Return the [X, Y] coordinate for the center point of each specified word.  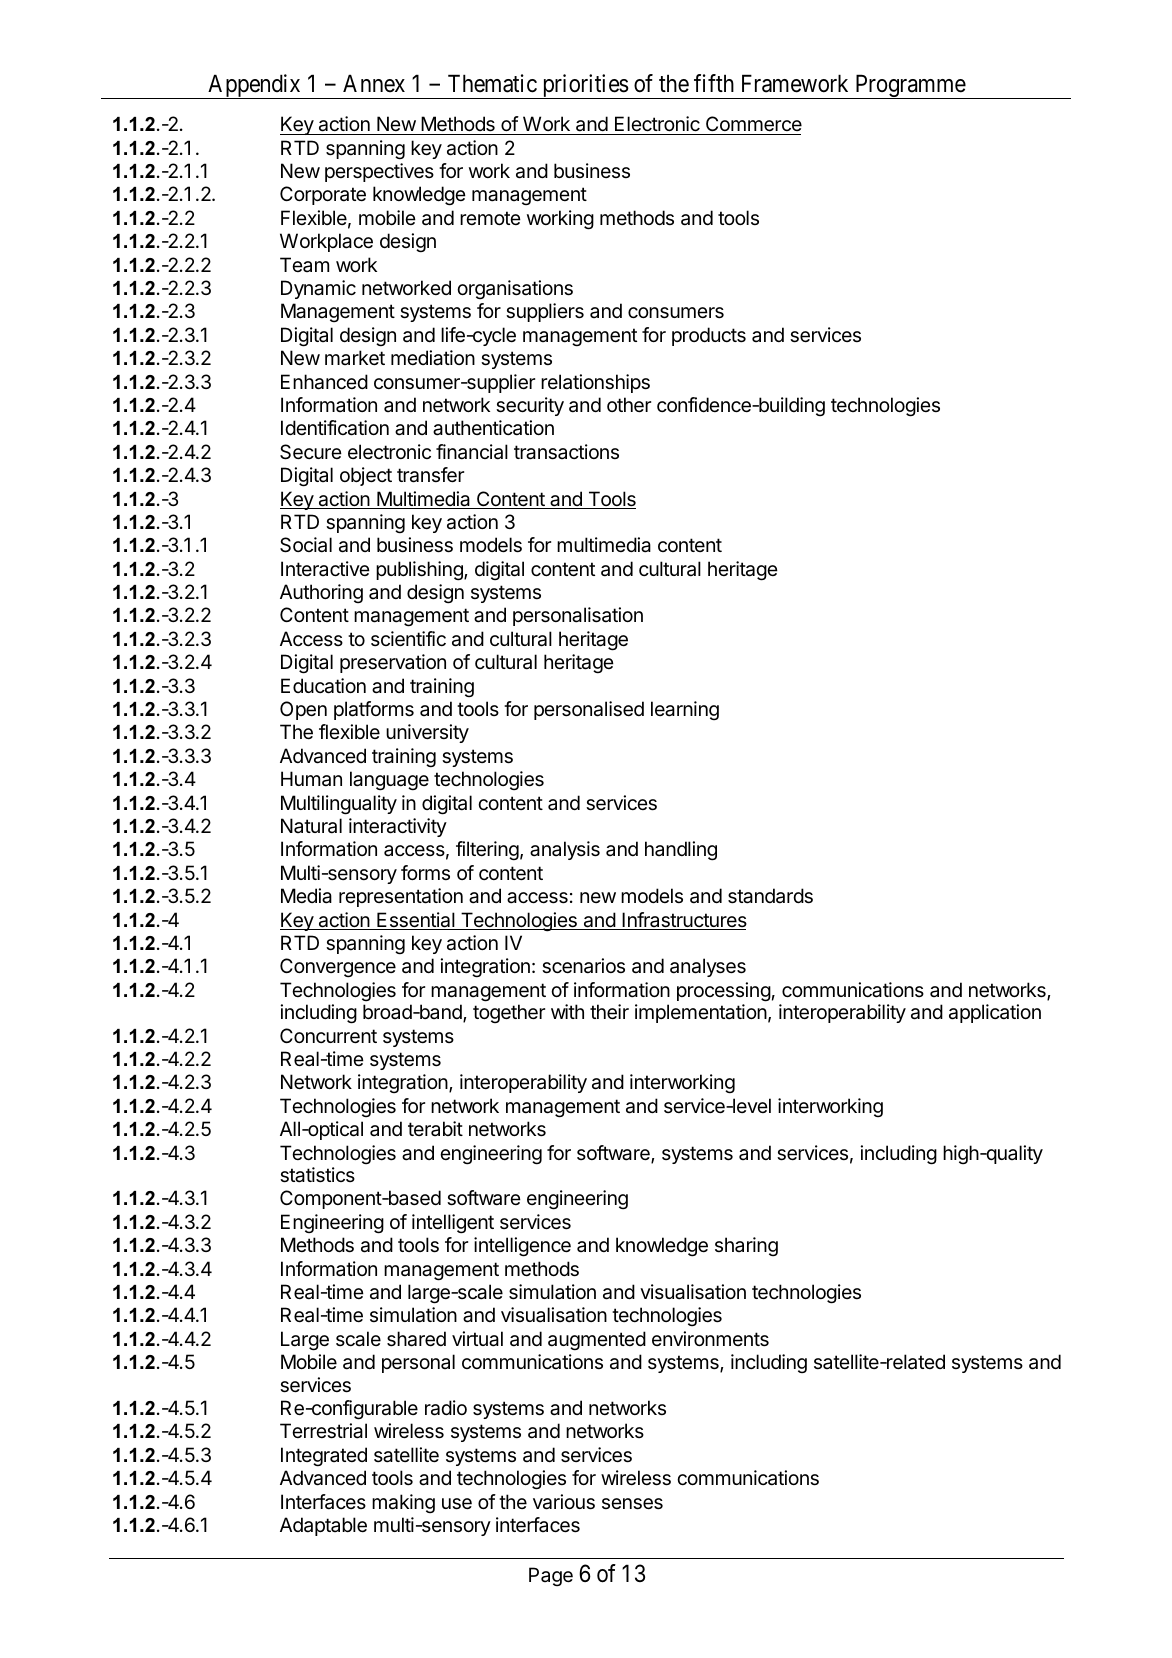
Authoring [321, 593]
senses [632, 1504]
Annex [374, 83]
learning [685, 710]
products [709, 336]
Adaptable [323, 1526]
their [609, 1012]
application [995, 1013]
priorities [584, 86]
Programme [910, 86]
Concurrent [328, 1036]
